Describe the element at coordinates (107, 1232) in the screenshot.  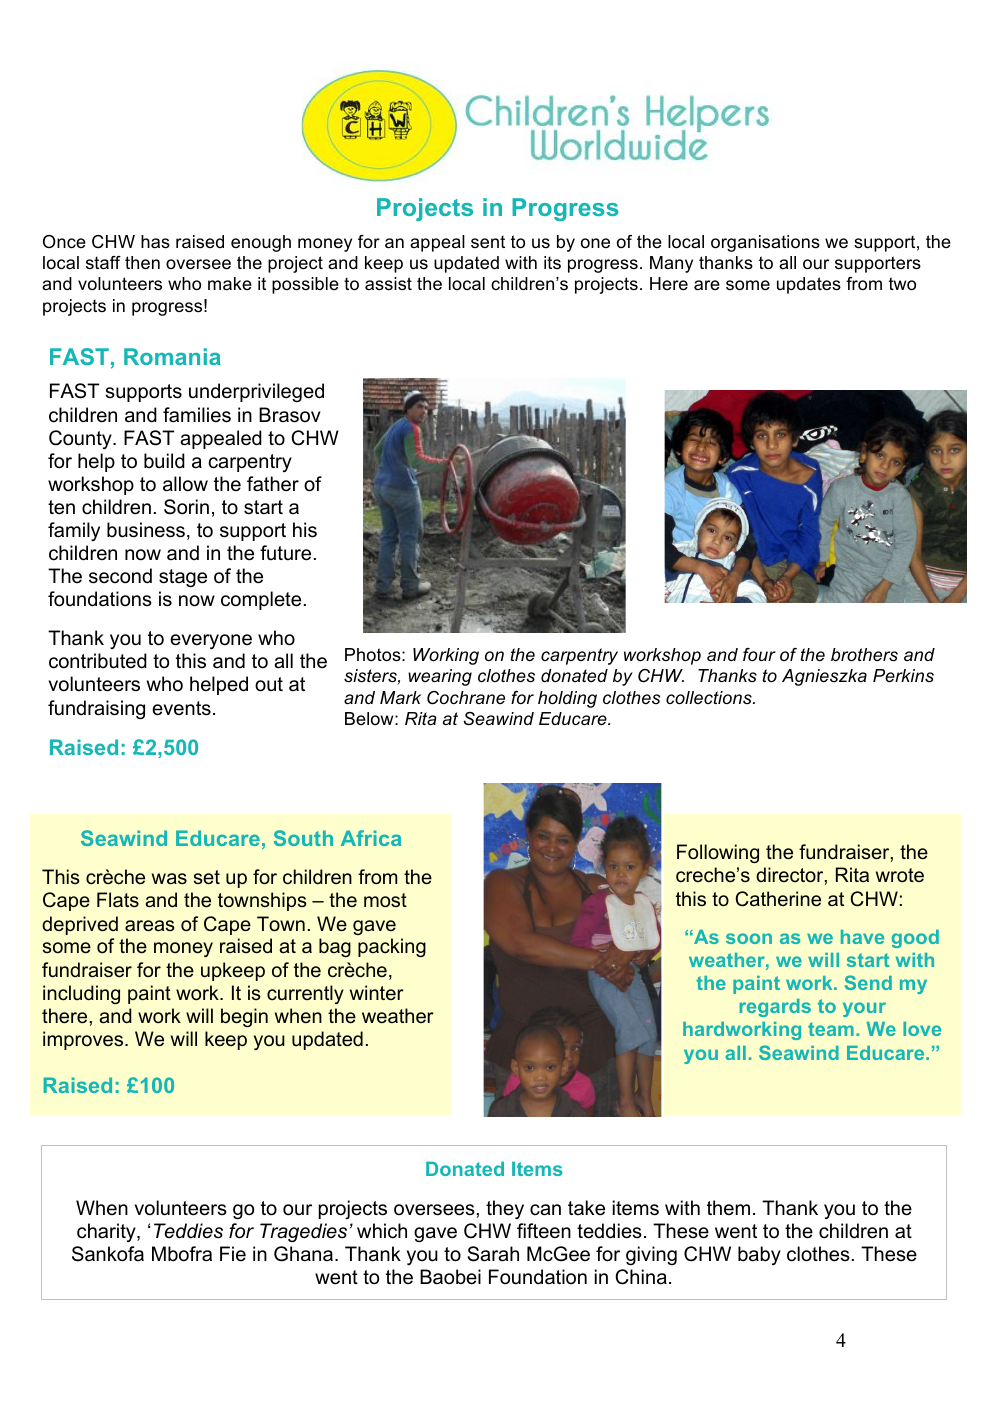
I see `charity` at that location.
